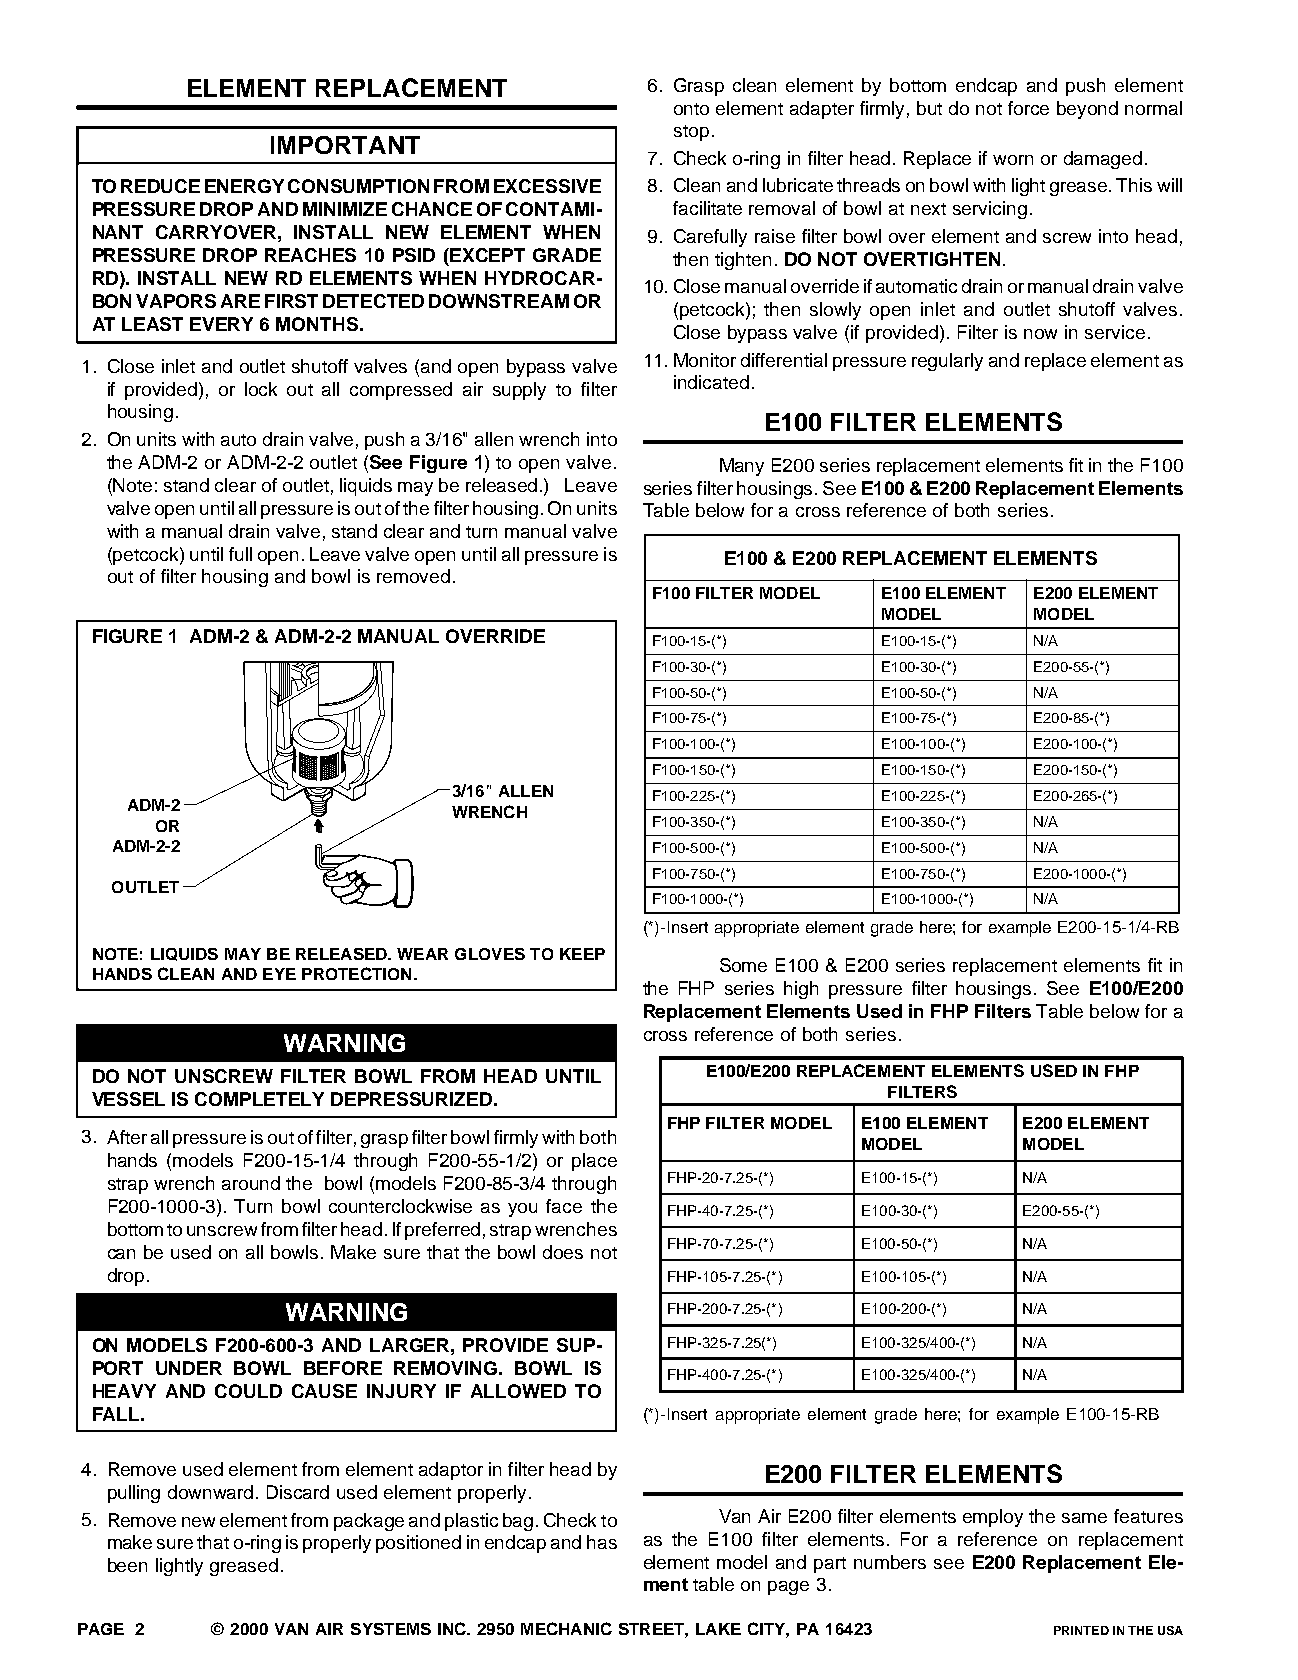 The height and width of the screenshot is (1680, 1298). Describe the element at coordinates (801, 990) in the screenshot. I see `high` at that location.
